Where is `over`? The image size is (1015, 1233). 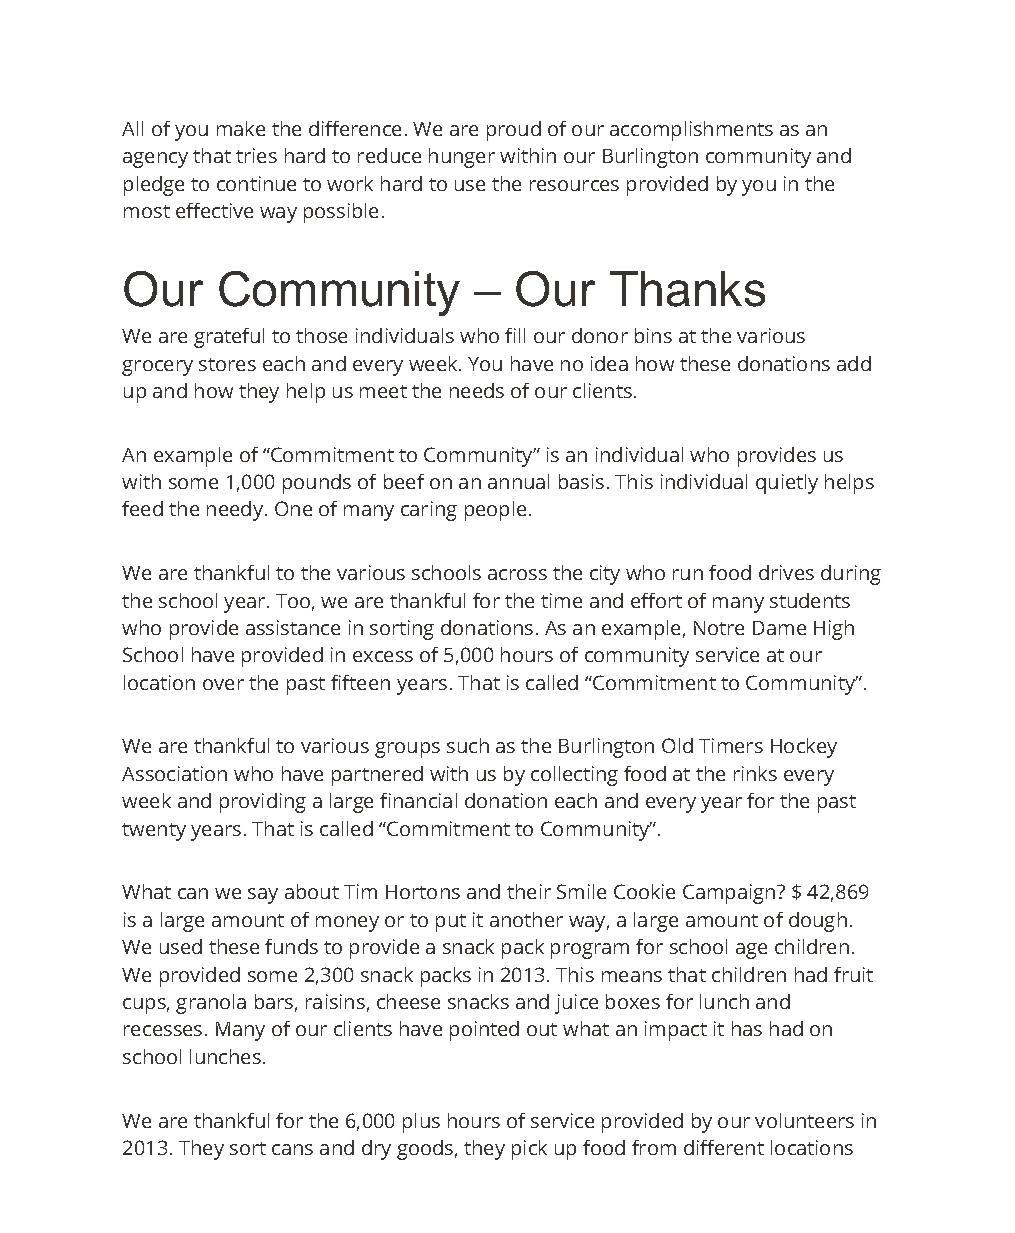 over is located at coordinates (223, 684).
